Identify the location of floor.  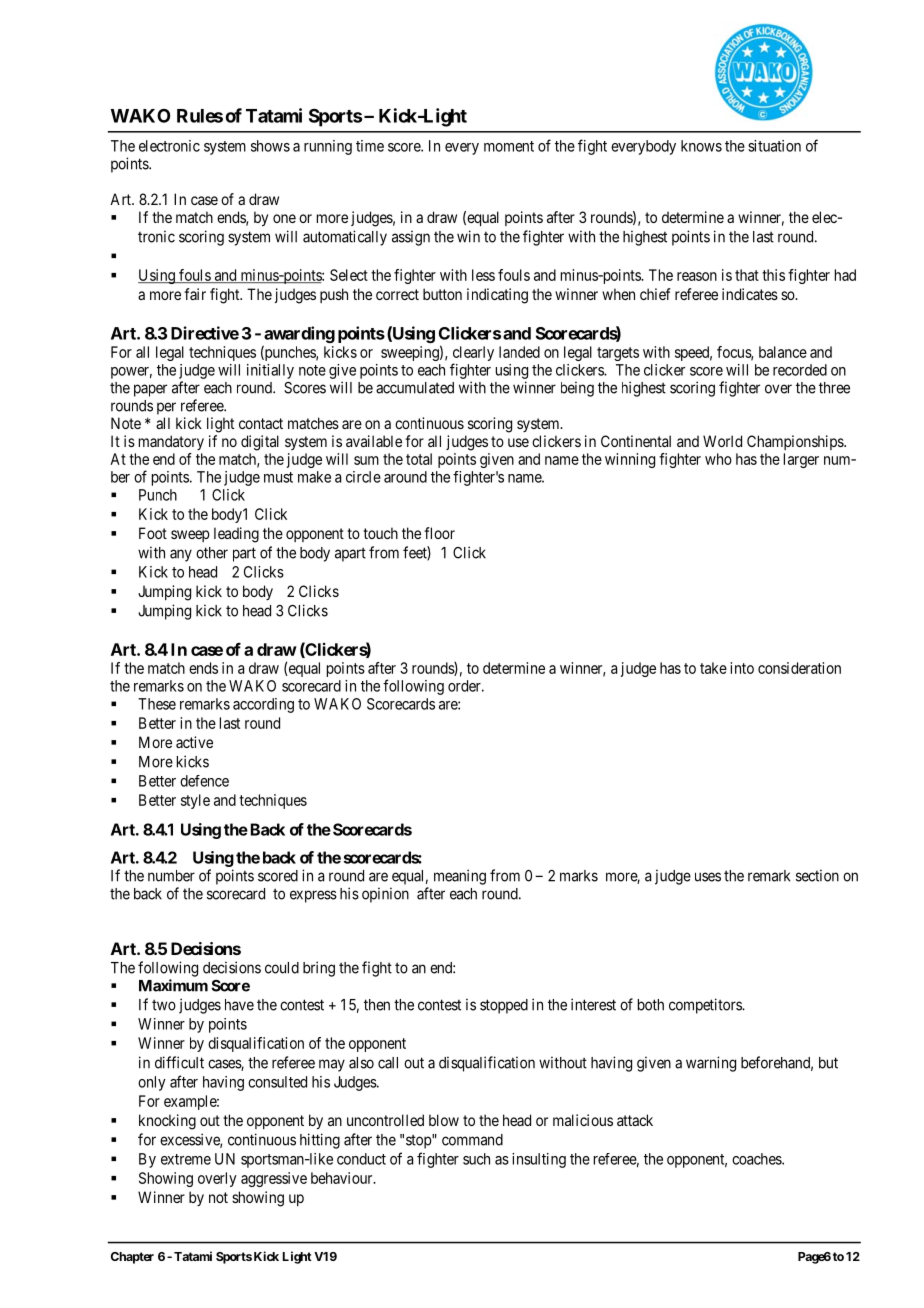
(439, 533).
